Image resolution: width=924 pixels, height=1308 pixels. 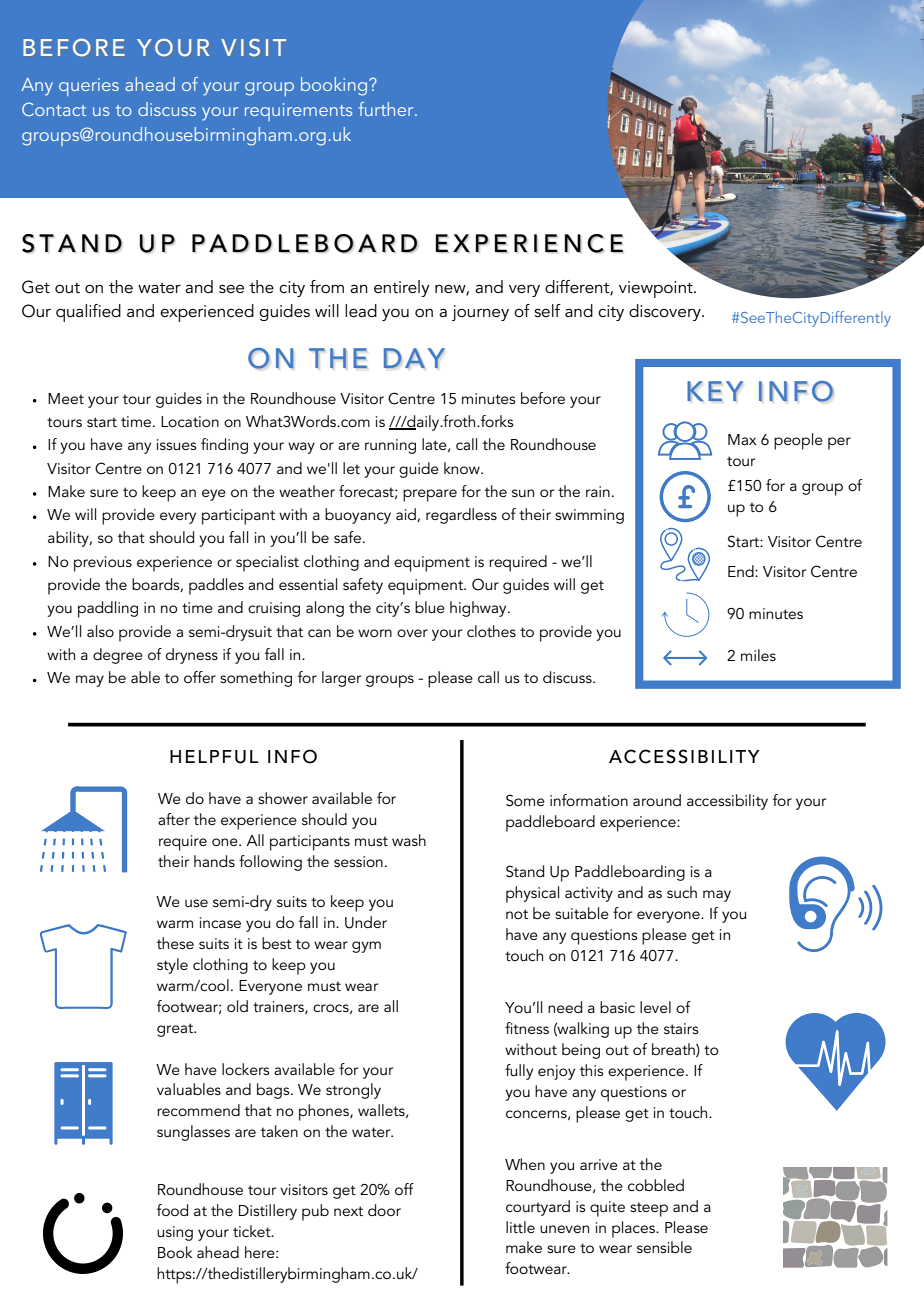 I want to click on such, so click(x=682, y=892).
